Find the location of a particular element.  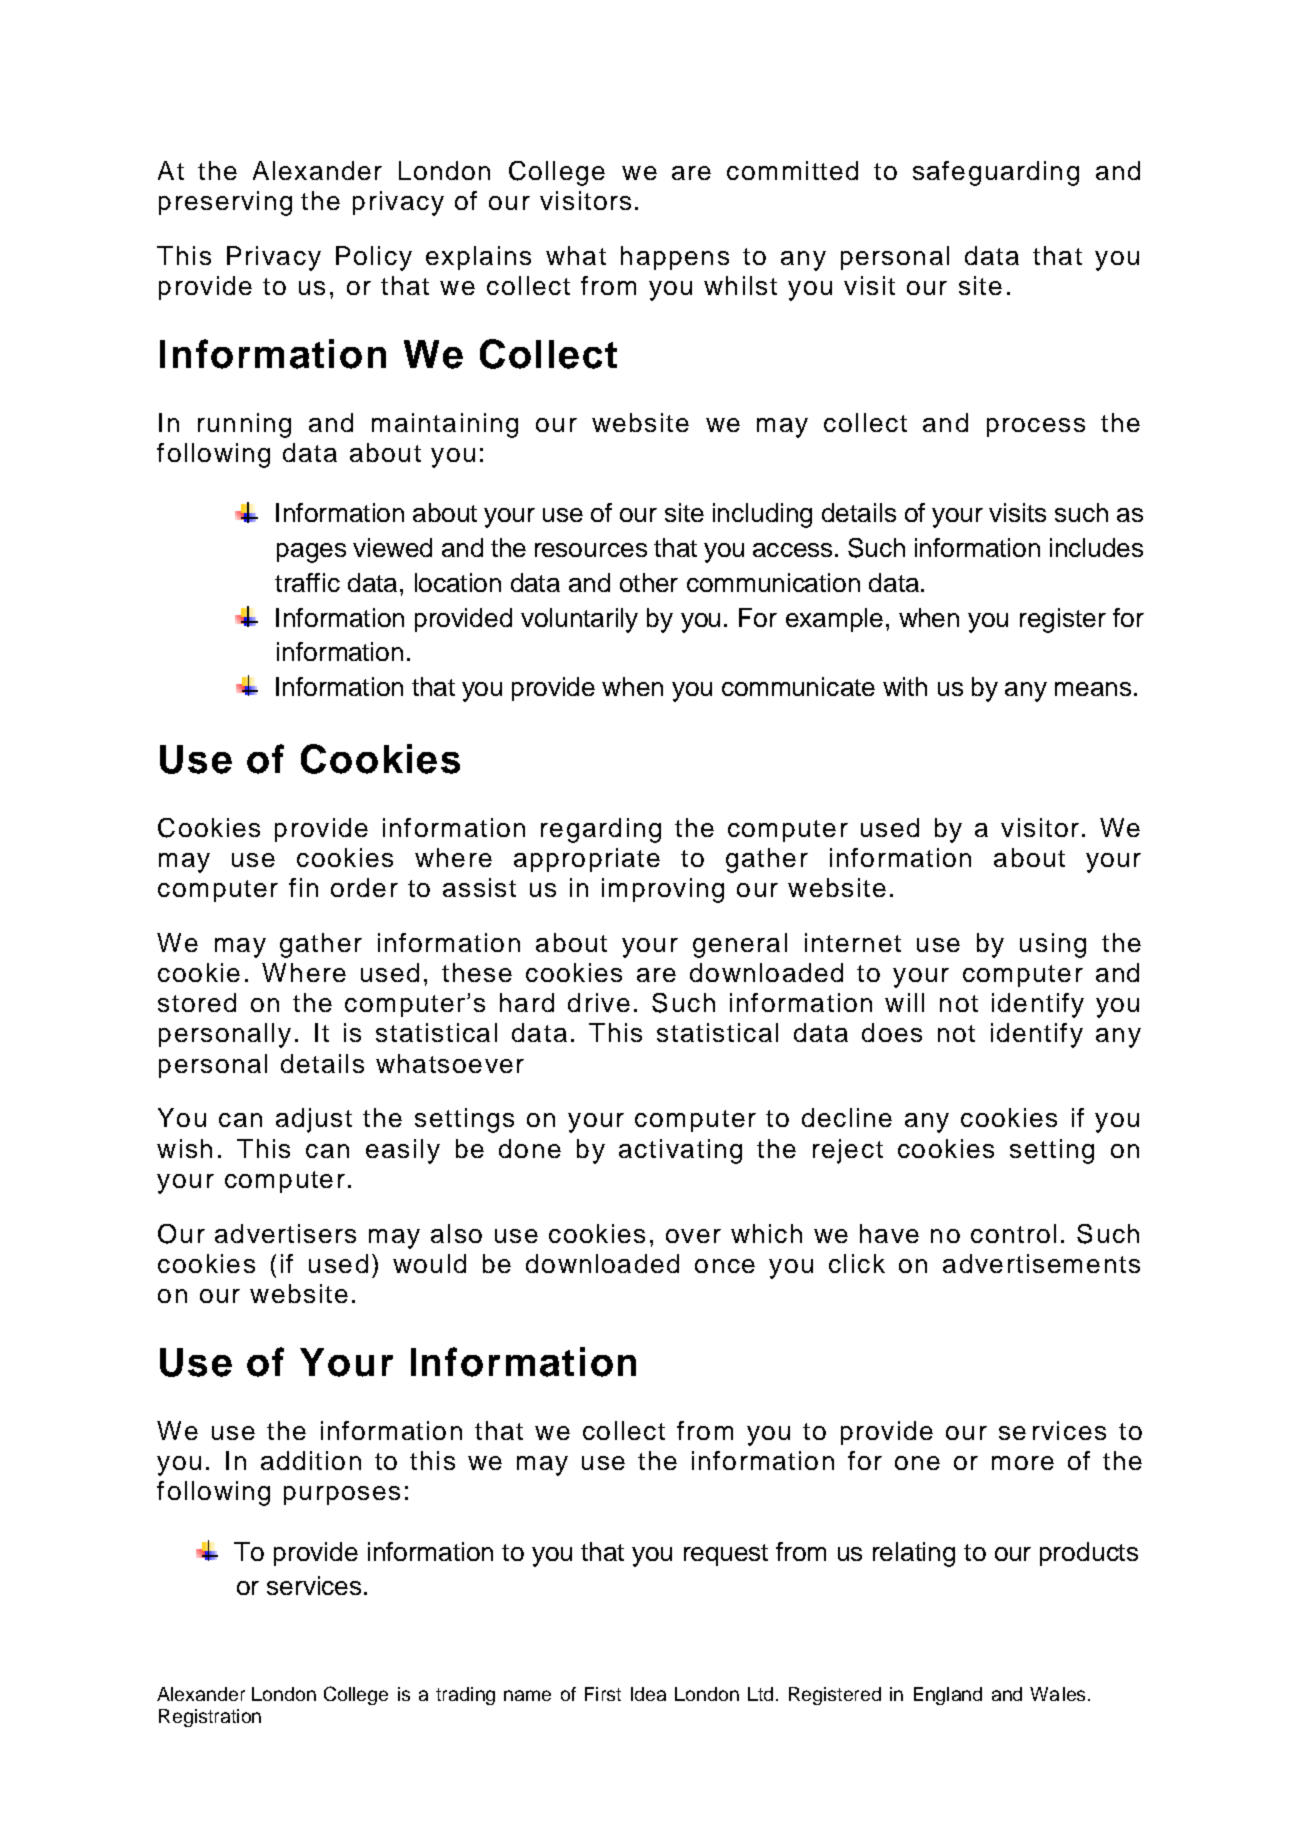

other is located at coordinates (649, 582).
